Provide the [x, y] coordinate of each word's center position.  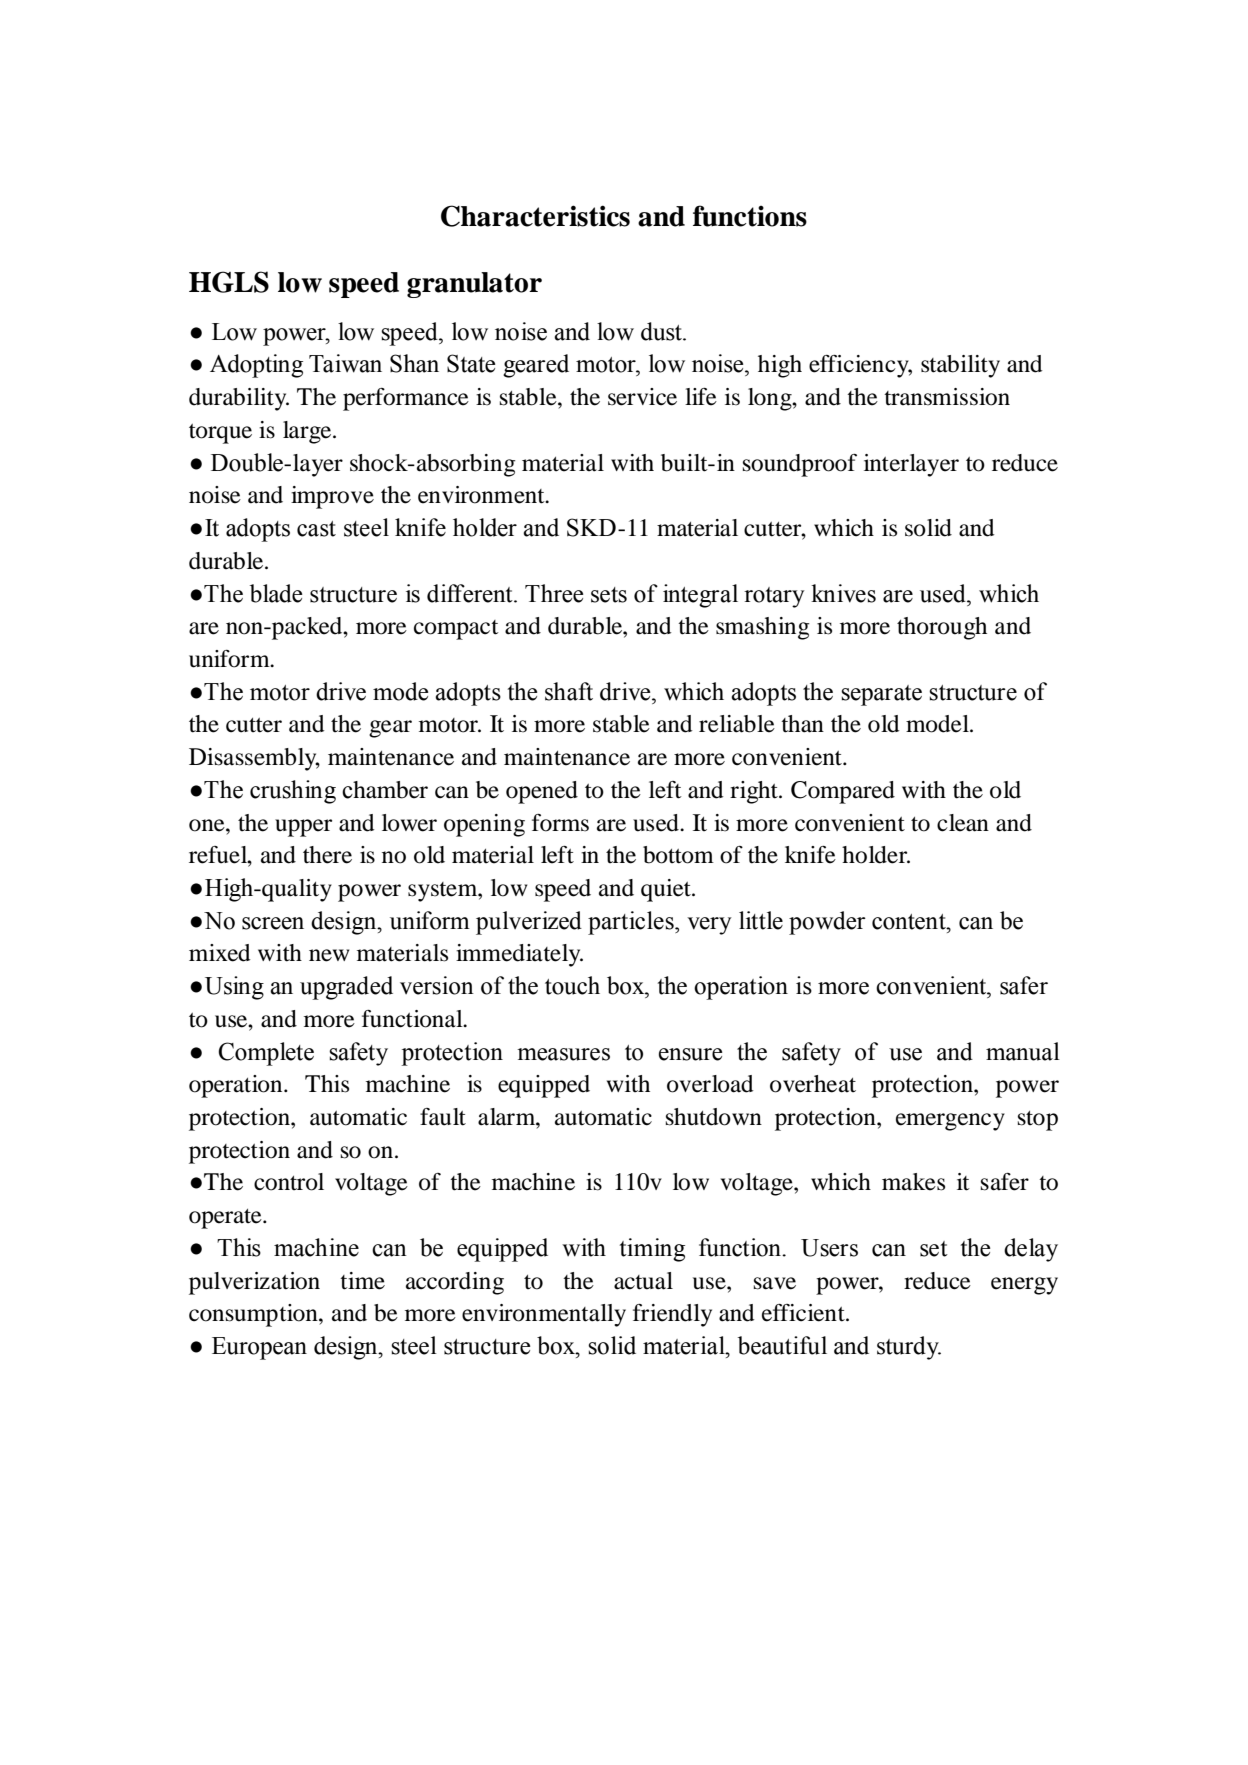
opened [542, 792]
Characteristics [535, 216]
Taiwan [345, 363]
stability [960, 366]
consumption [254, 1315]
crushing [293, 792]
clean [963, 823]
